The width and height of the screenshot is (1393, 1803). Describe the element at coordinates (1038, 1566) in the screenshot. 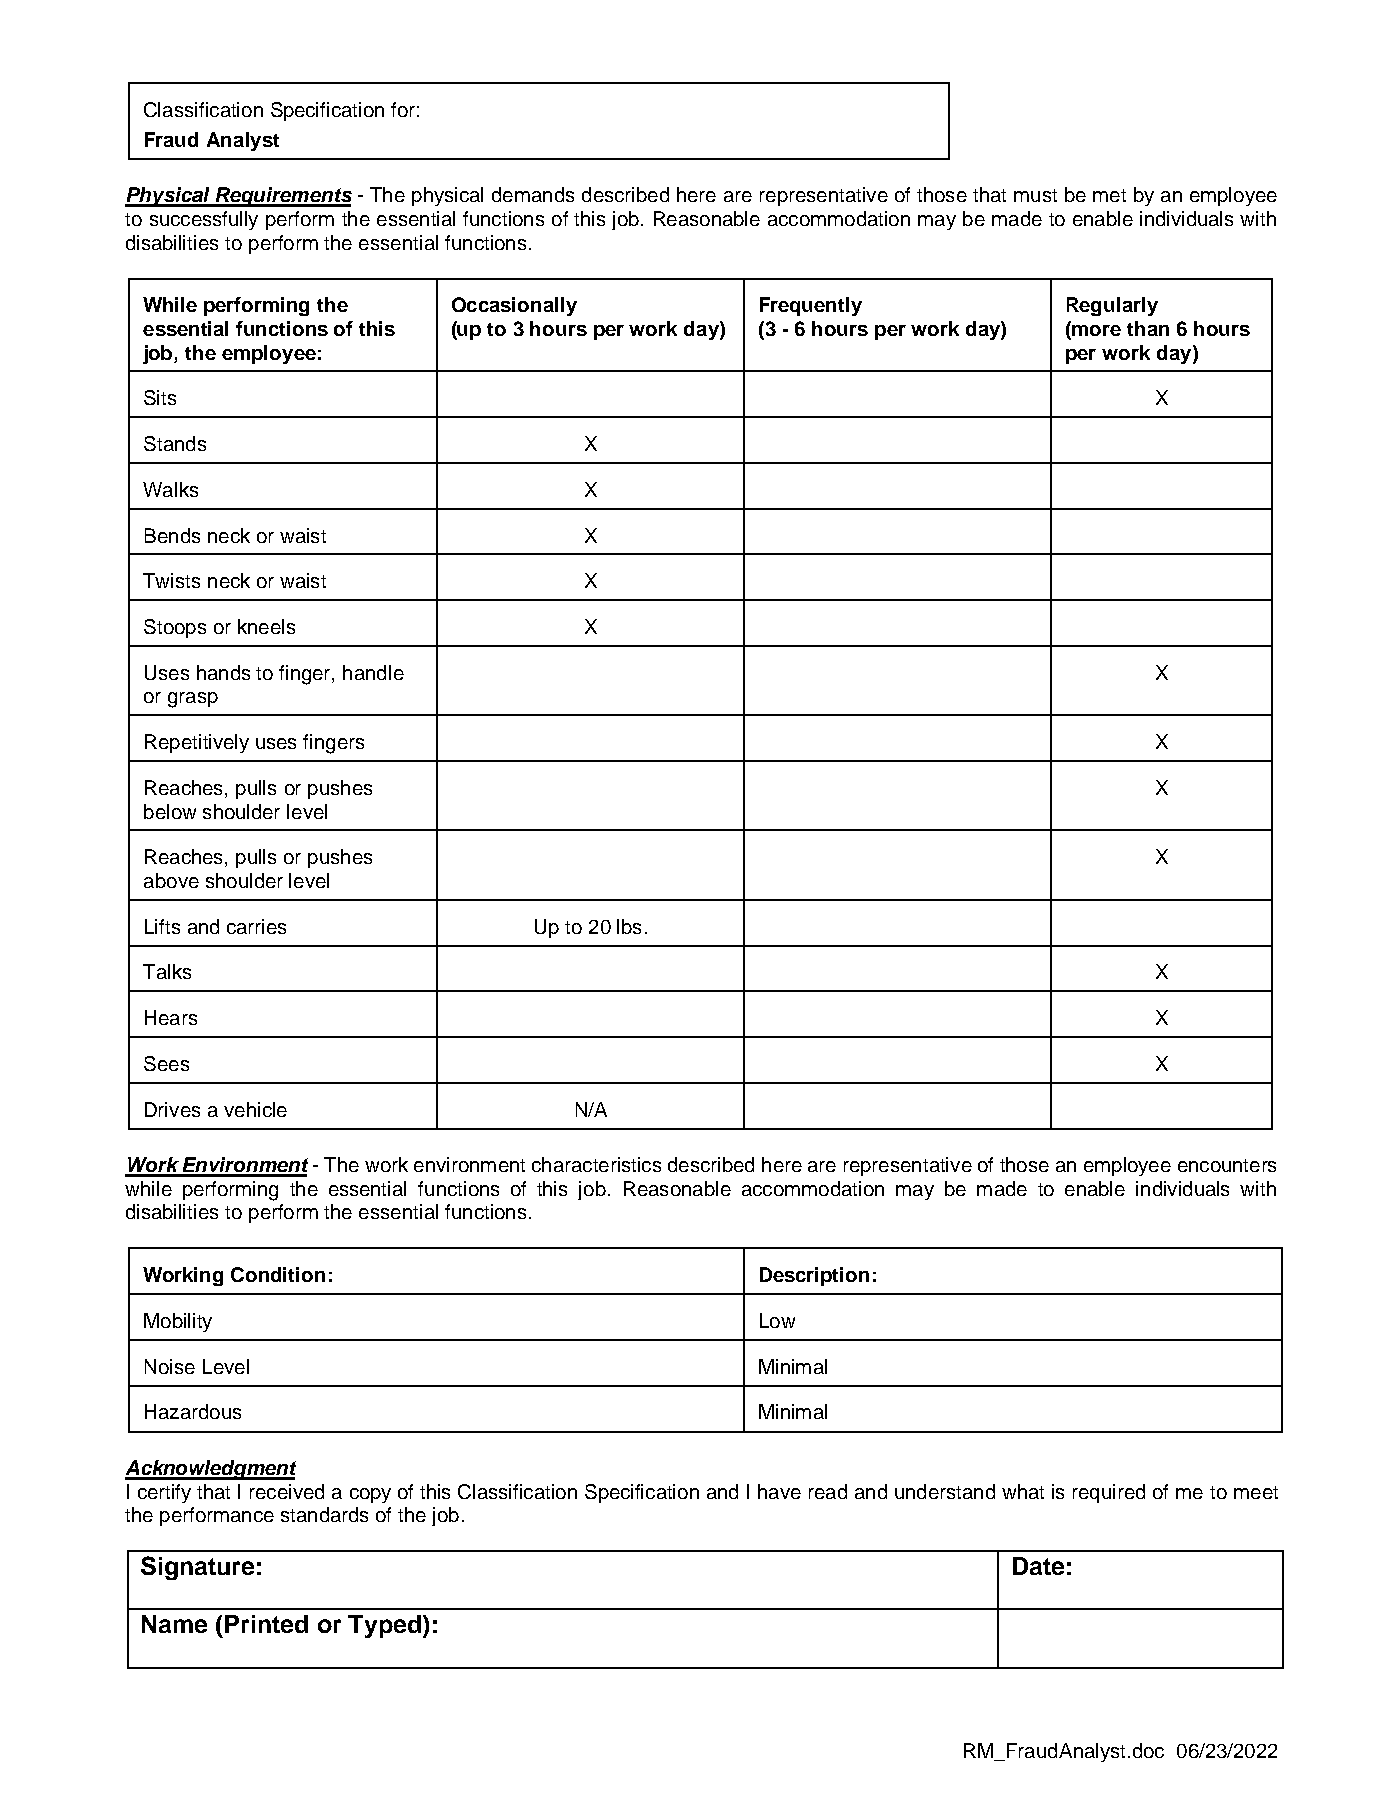

I see `Date` at that location.
